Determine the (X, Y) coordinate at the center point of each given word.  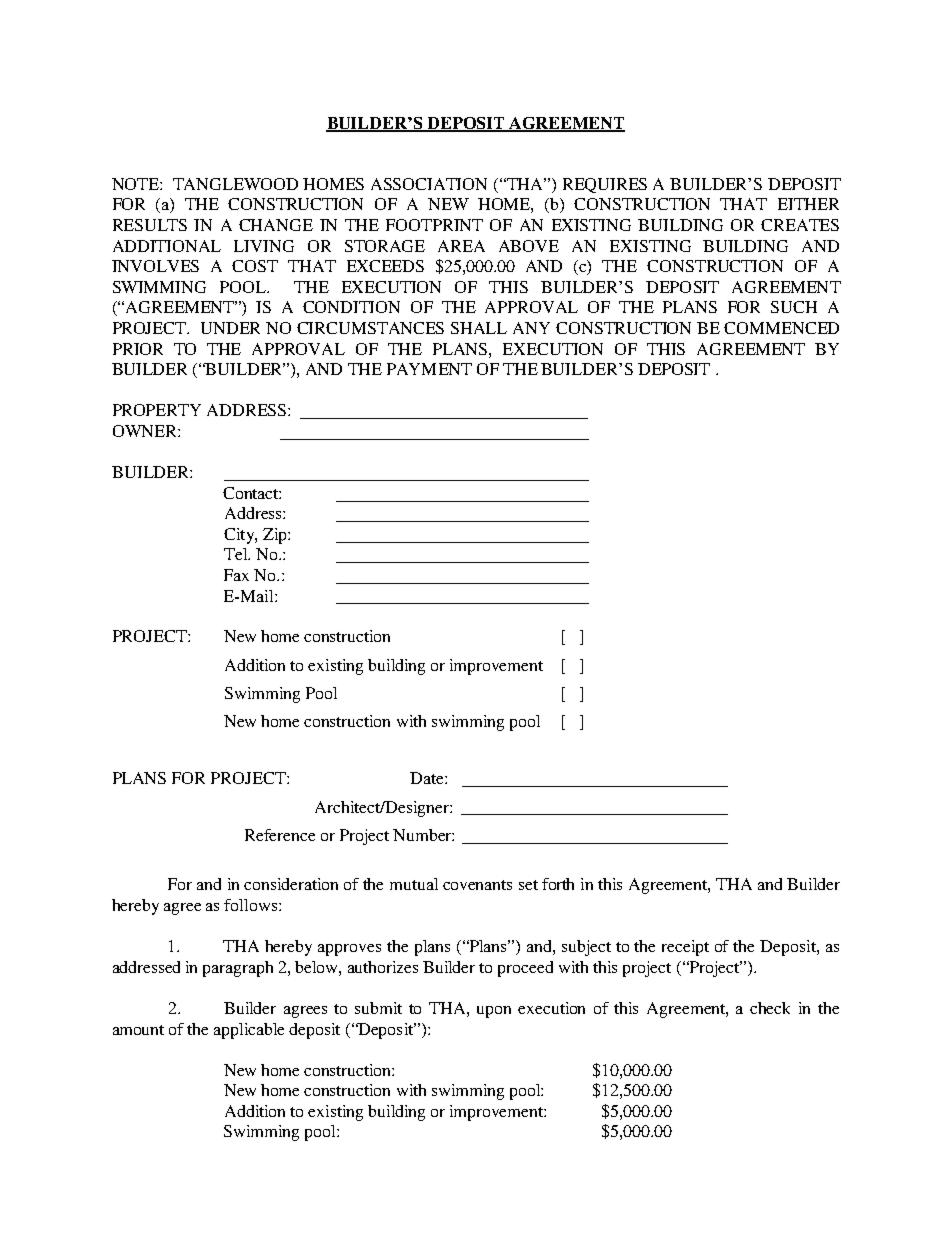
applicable (249, 1031)
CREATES (800, 225)
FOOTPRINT (434, 225)
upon (494, 1012)
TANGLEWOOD (235, 184)
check (770, 1008)
